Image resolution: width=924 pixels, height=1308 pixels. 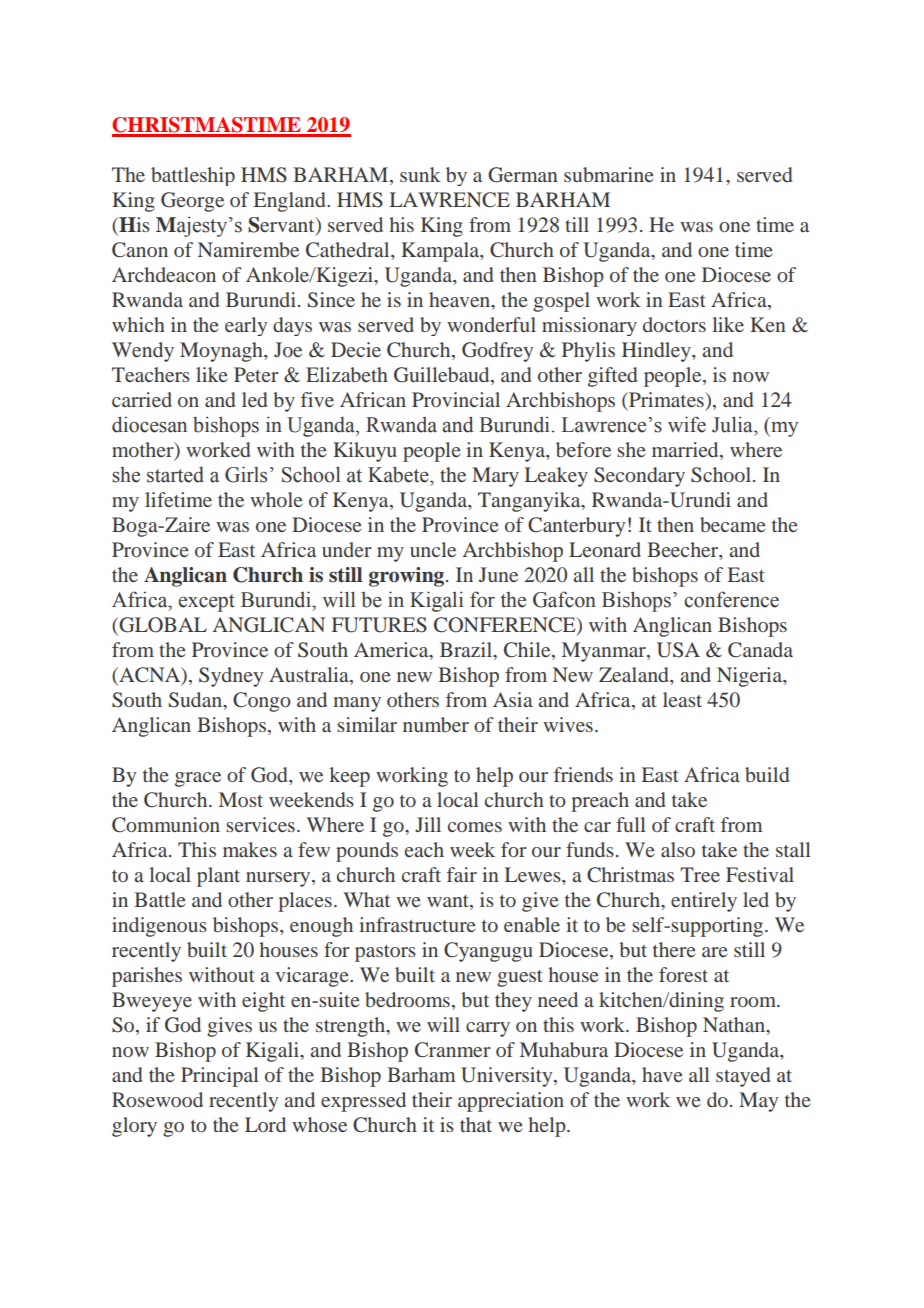 I want to click on USA, so click(x=678, y=650).
